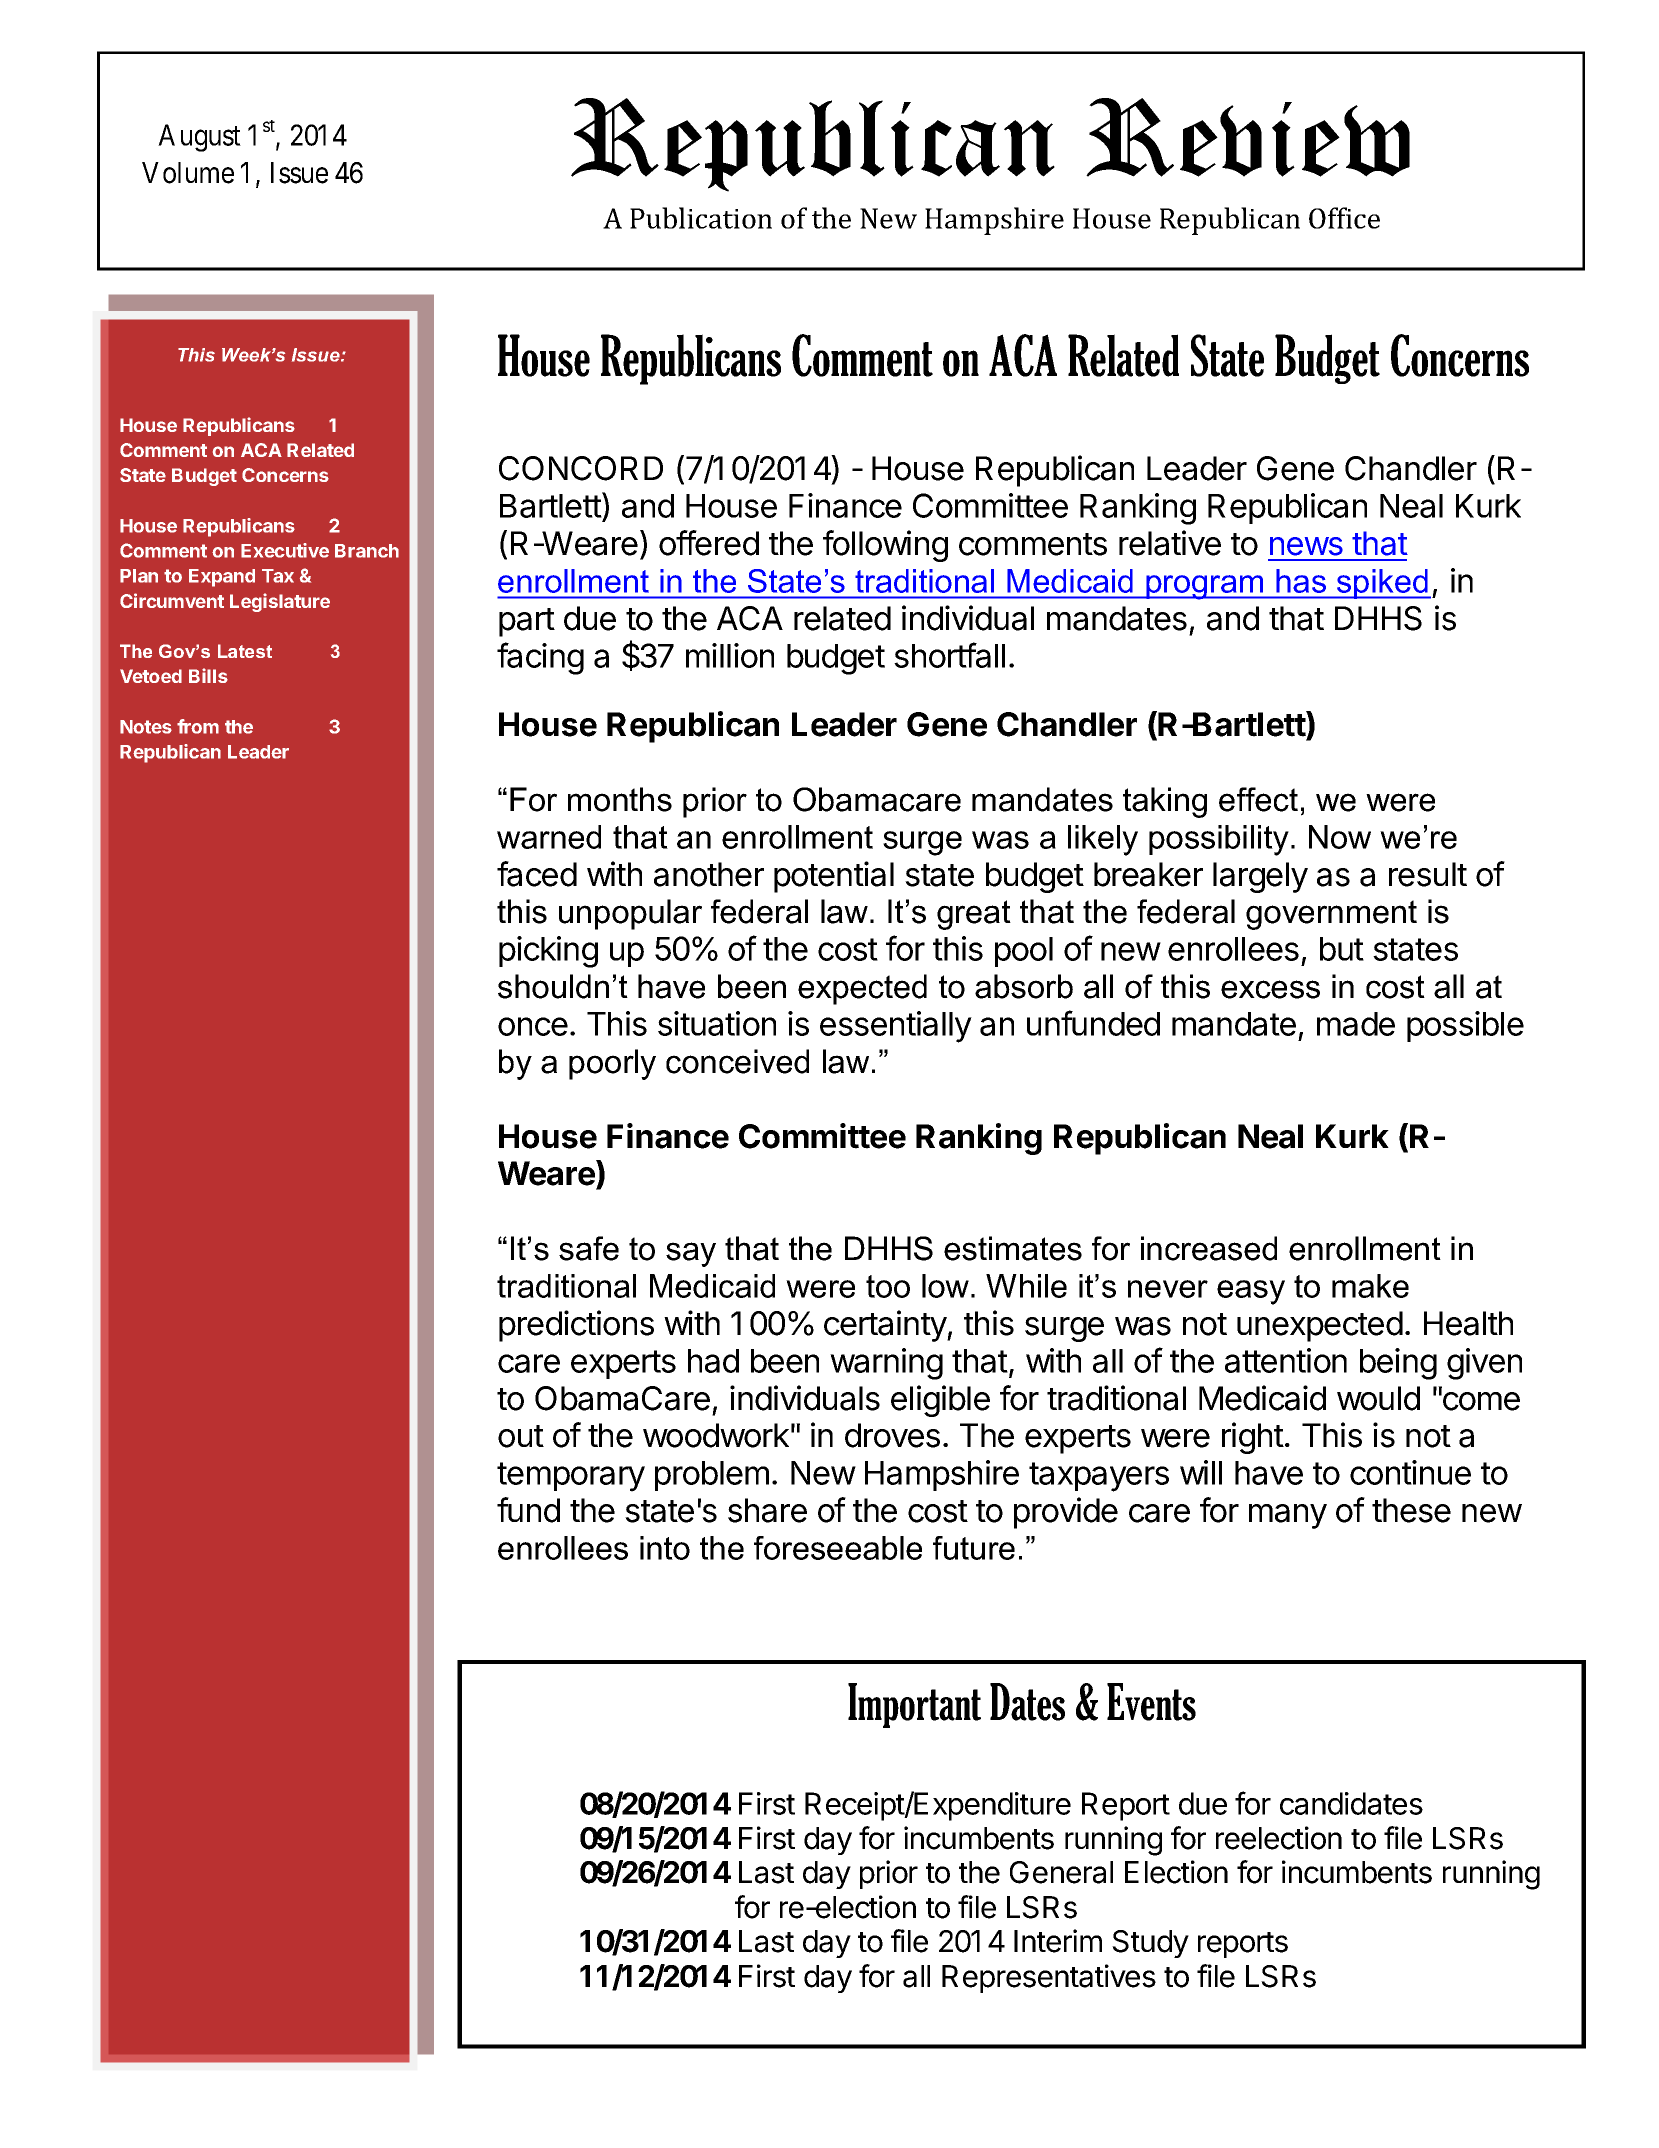 The height and width of the document is (2148, 1659). What do you see at coordinates (886, 1364) in the document?
I see `warning` at bounding box center [886, 1364].
